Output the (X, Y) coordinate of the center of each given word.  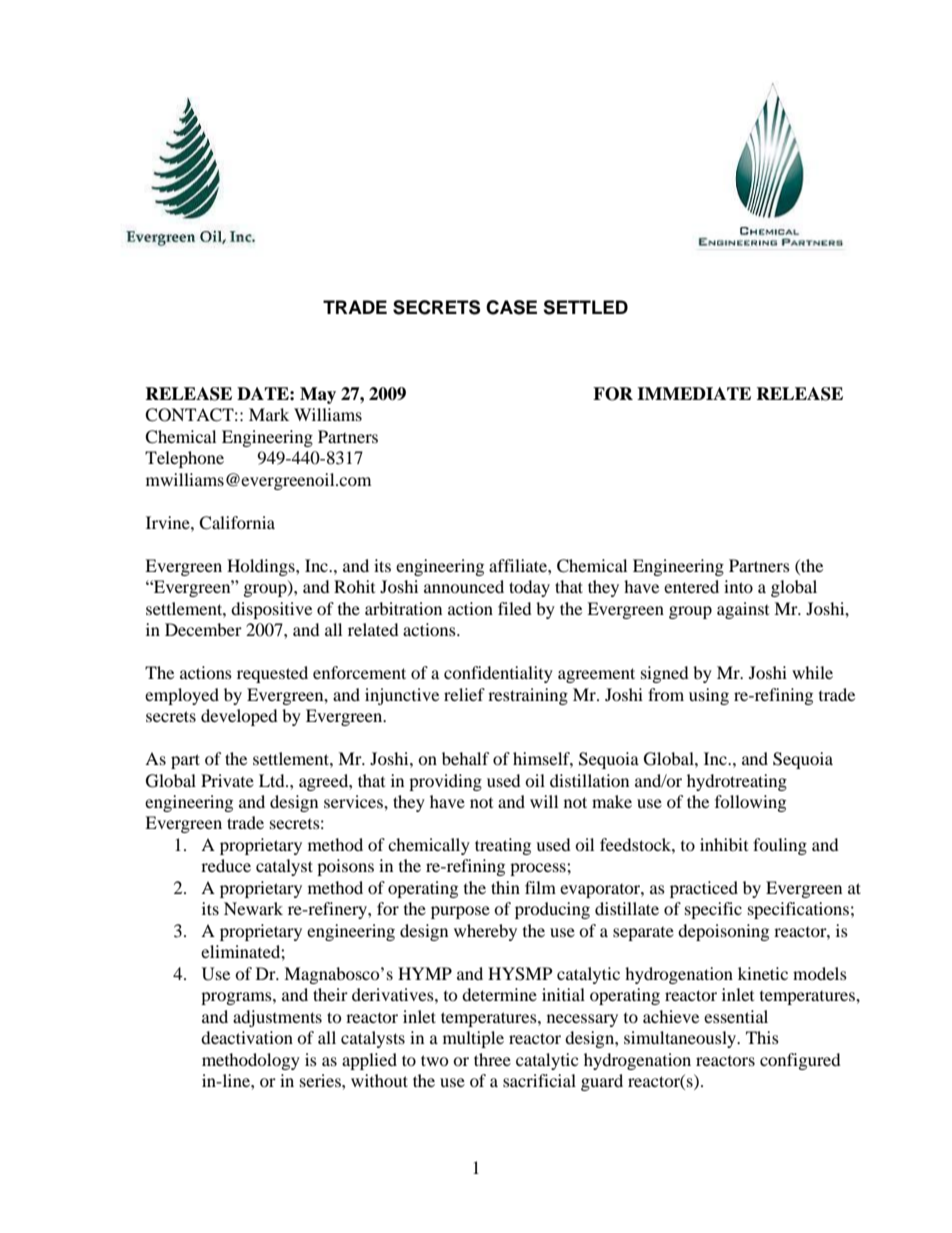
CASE (511, 307)
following (750, 803)
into (738, 586)
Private (227, 780)
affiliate (519, 565)
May (318, 395)
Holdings (262, 567)
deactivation (247, 1037)
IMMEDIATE (694, 393)
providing (445, 782)
